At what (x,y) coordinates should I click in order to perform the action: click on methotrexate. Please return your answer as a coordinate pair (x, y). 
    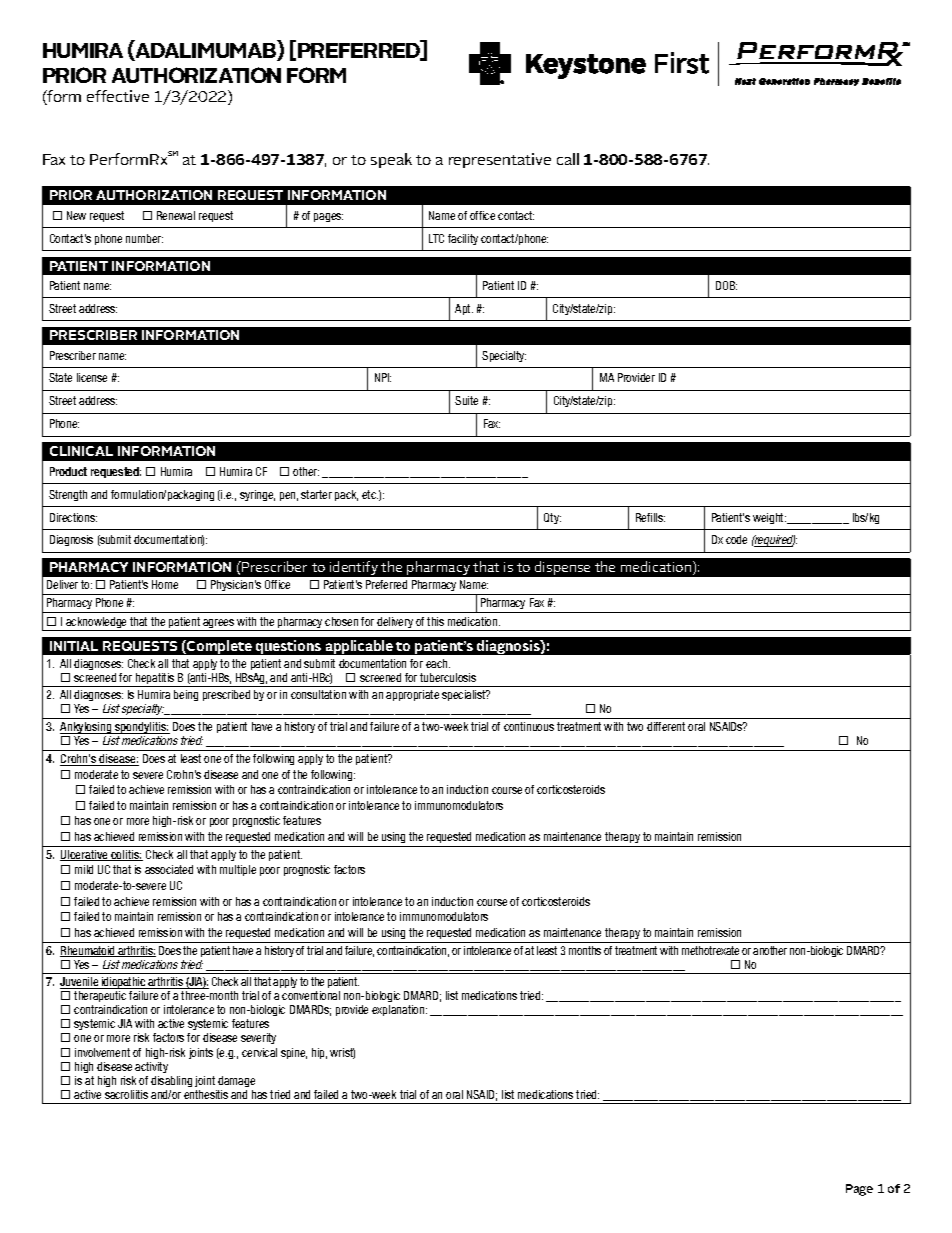
    Looking at the image, I should click on (710, 950).
